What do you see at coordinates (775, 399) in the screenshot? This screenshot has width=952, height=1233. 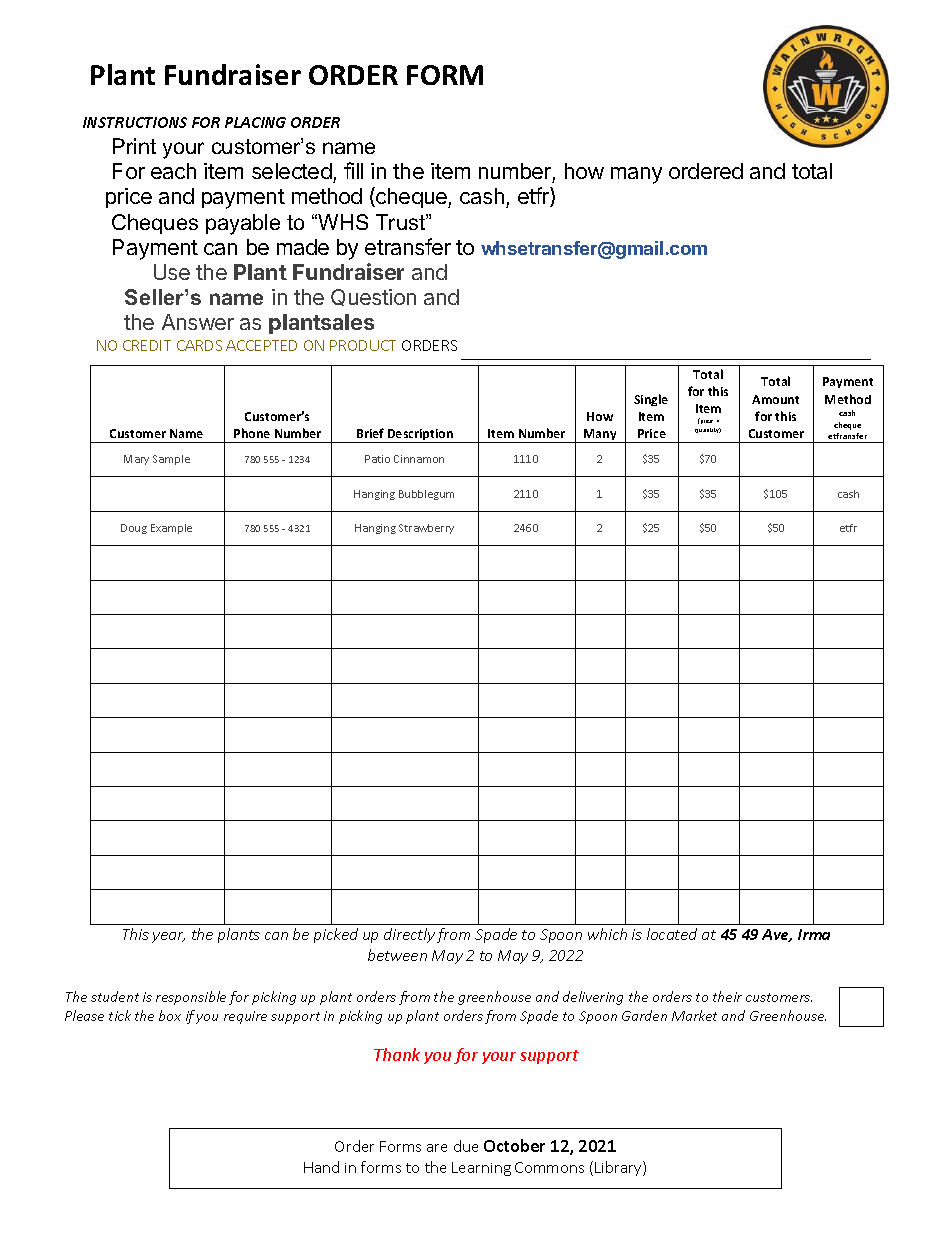 I see `Amount` at bounding box center [775, 399].
